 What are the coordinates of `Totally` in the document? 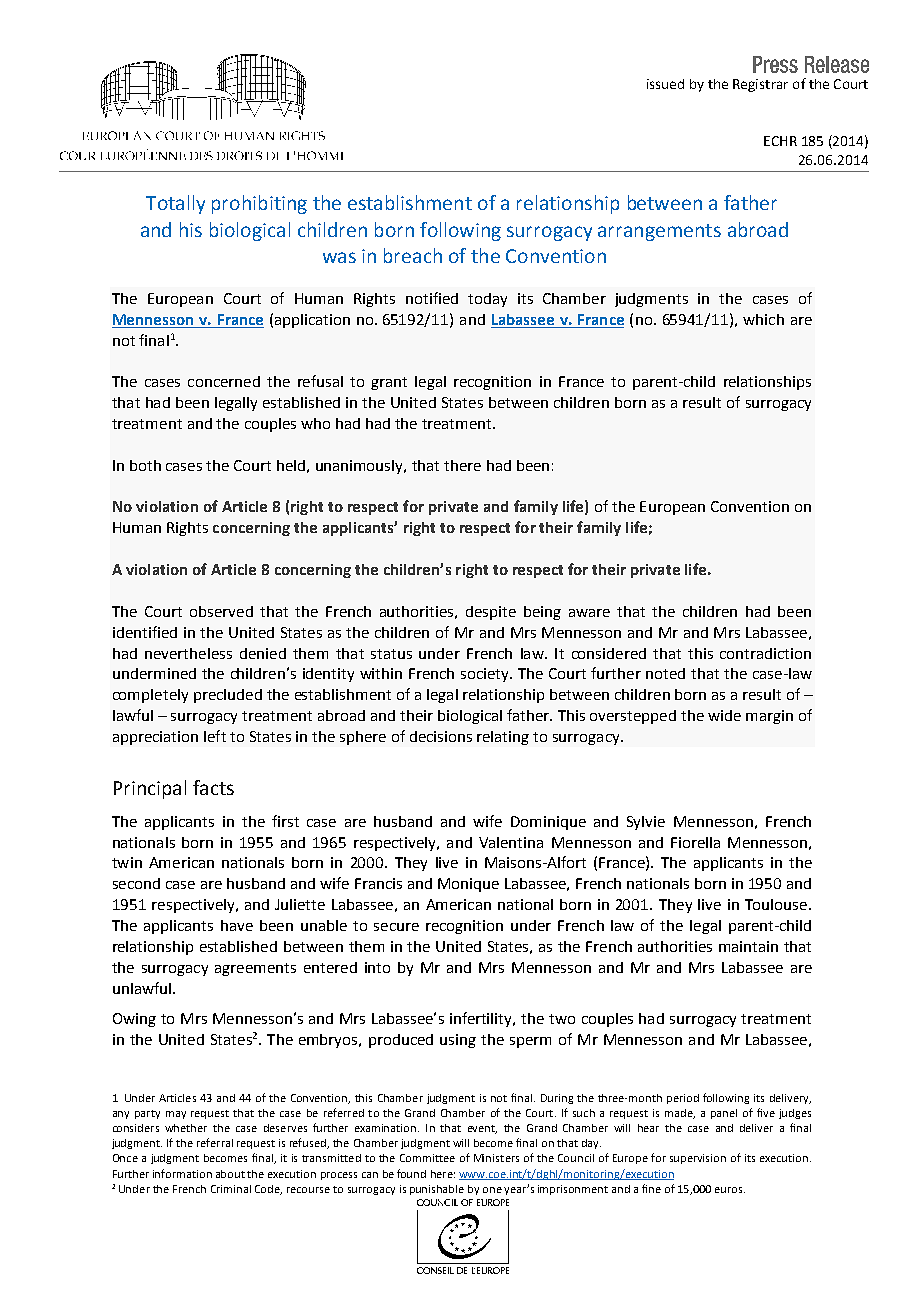 It's located at (175, 204).
